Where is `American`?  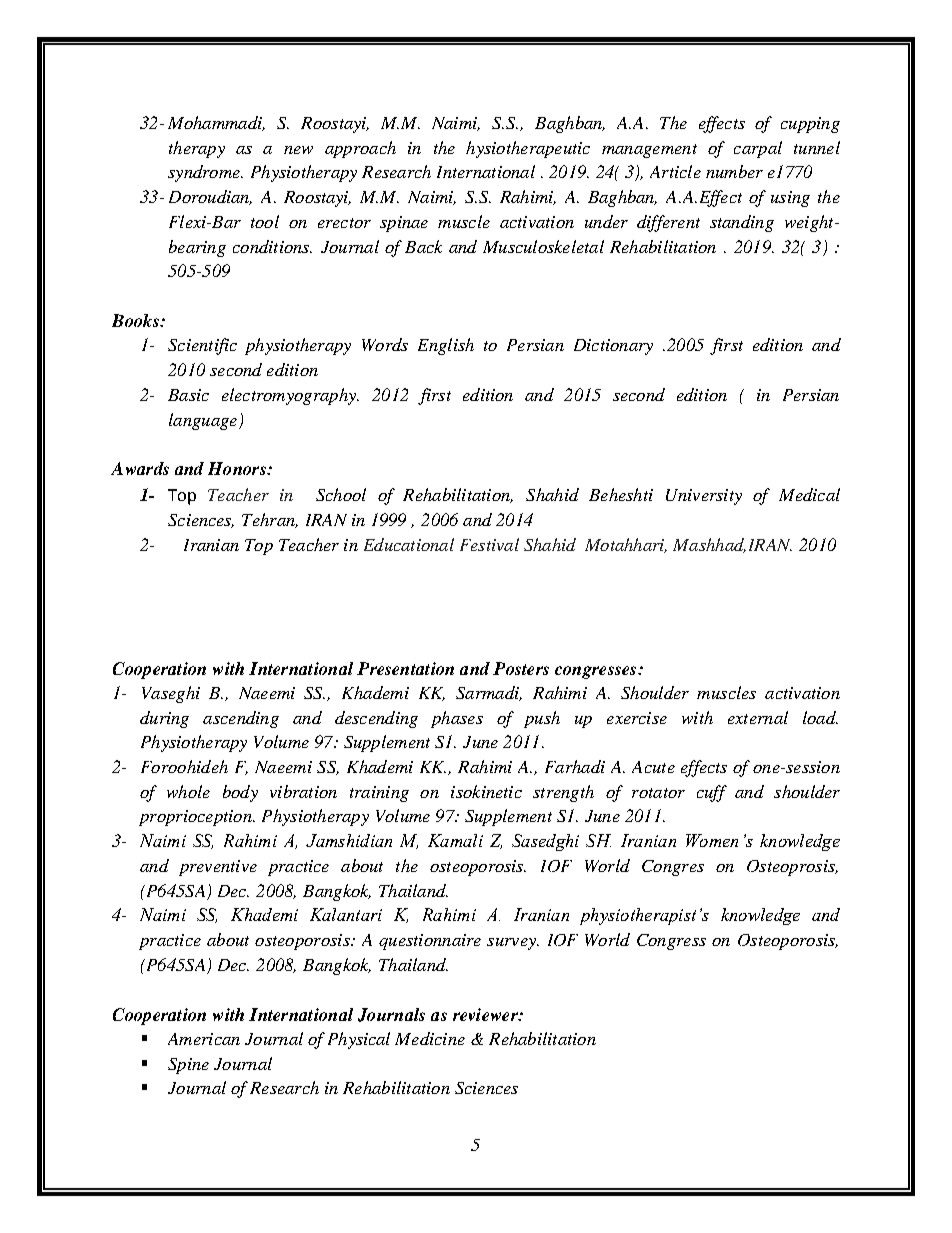
American is located at coordinates (204, 1039).
